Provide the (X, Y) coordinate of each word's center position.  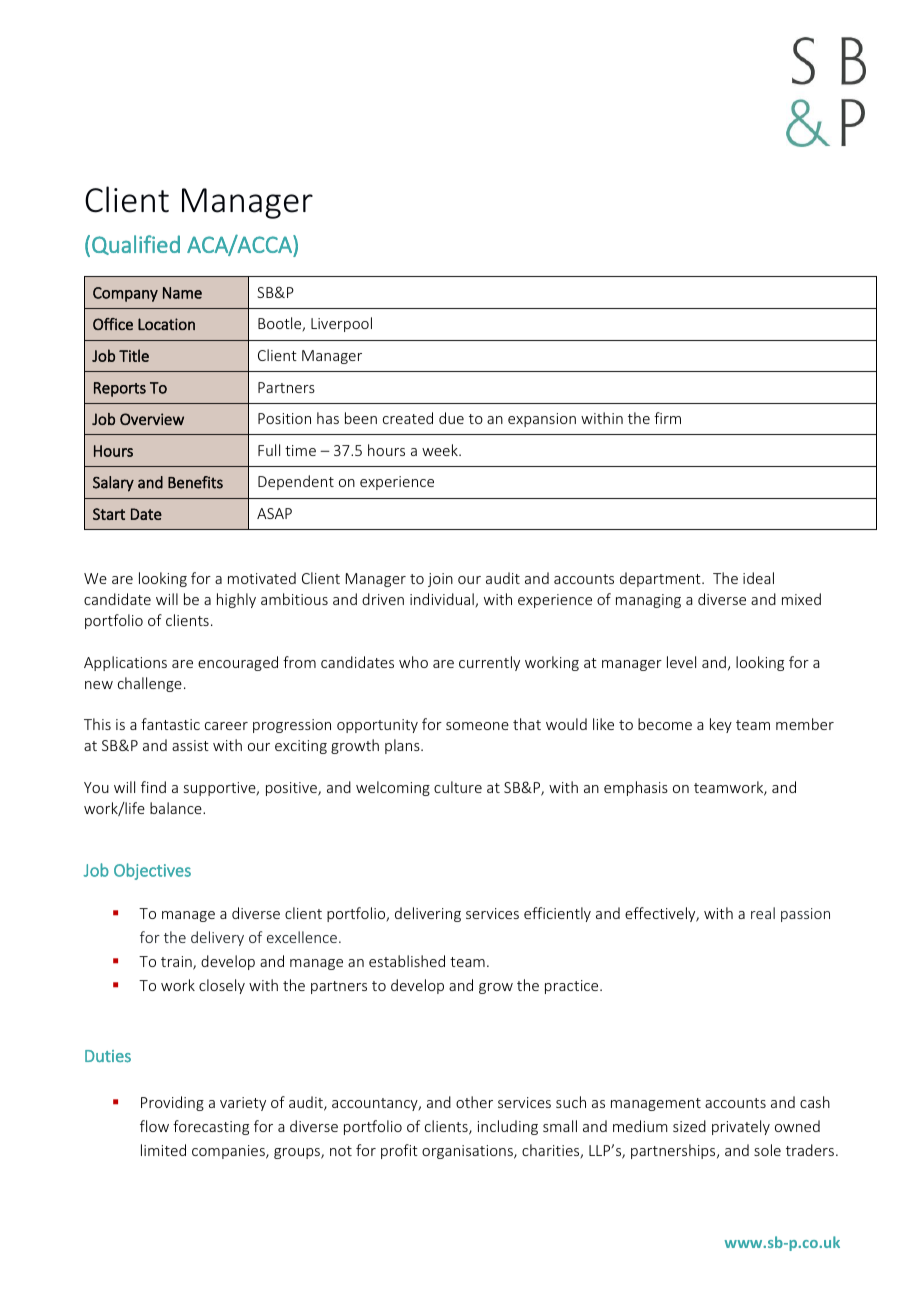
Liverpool (341, 324)
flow (154, 1126)
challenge (150, 684)
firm (667, 418)
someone (477, 726)
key (721, 725)
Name (182, 293)
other (474, 1102)
